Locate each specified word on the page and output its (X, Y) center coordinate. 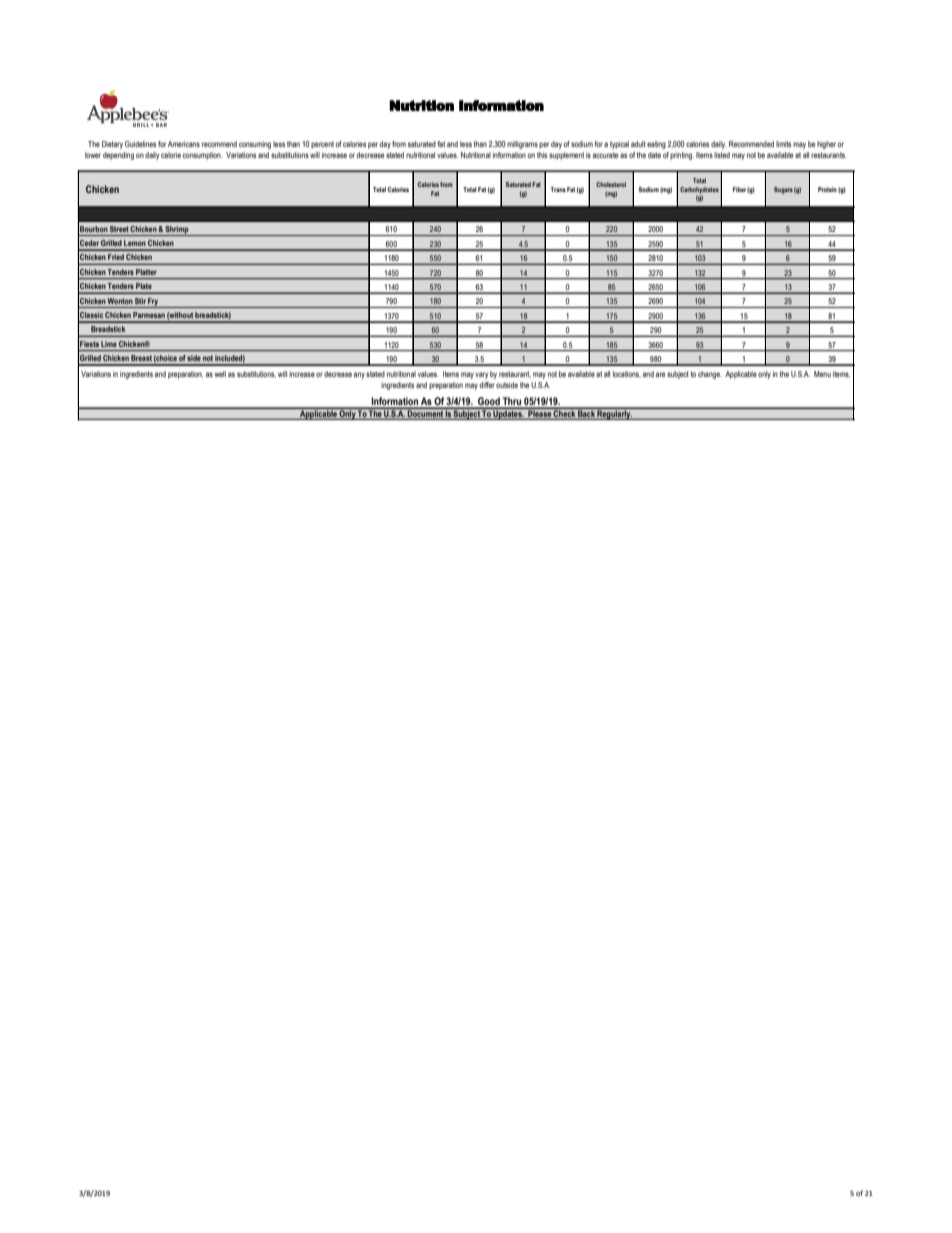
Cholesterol (611, 184)
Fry (154, 303)
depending (118, 156)
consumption (203, 156)
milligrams (522, 145)
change (710, 375)
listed (722, 155)
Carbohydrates (699, 190)
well (220, 374)
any (359, 375)
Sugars (783, 190)
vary (482, 375)
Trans (558, 189)
